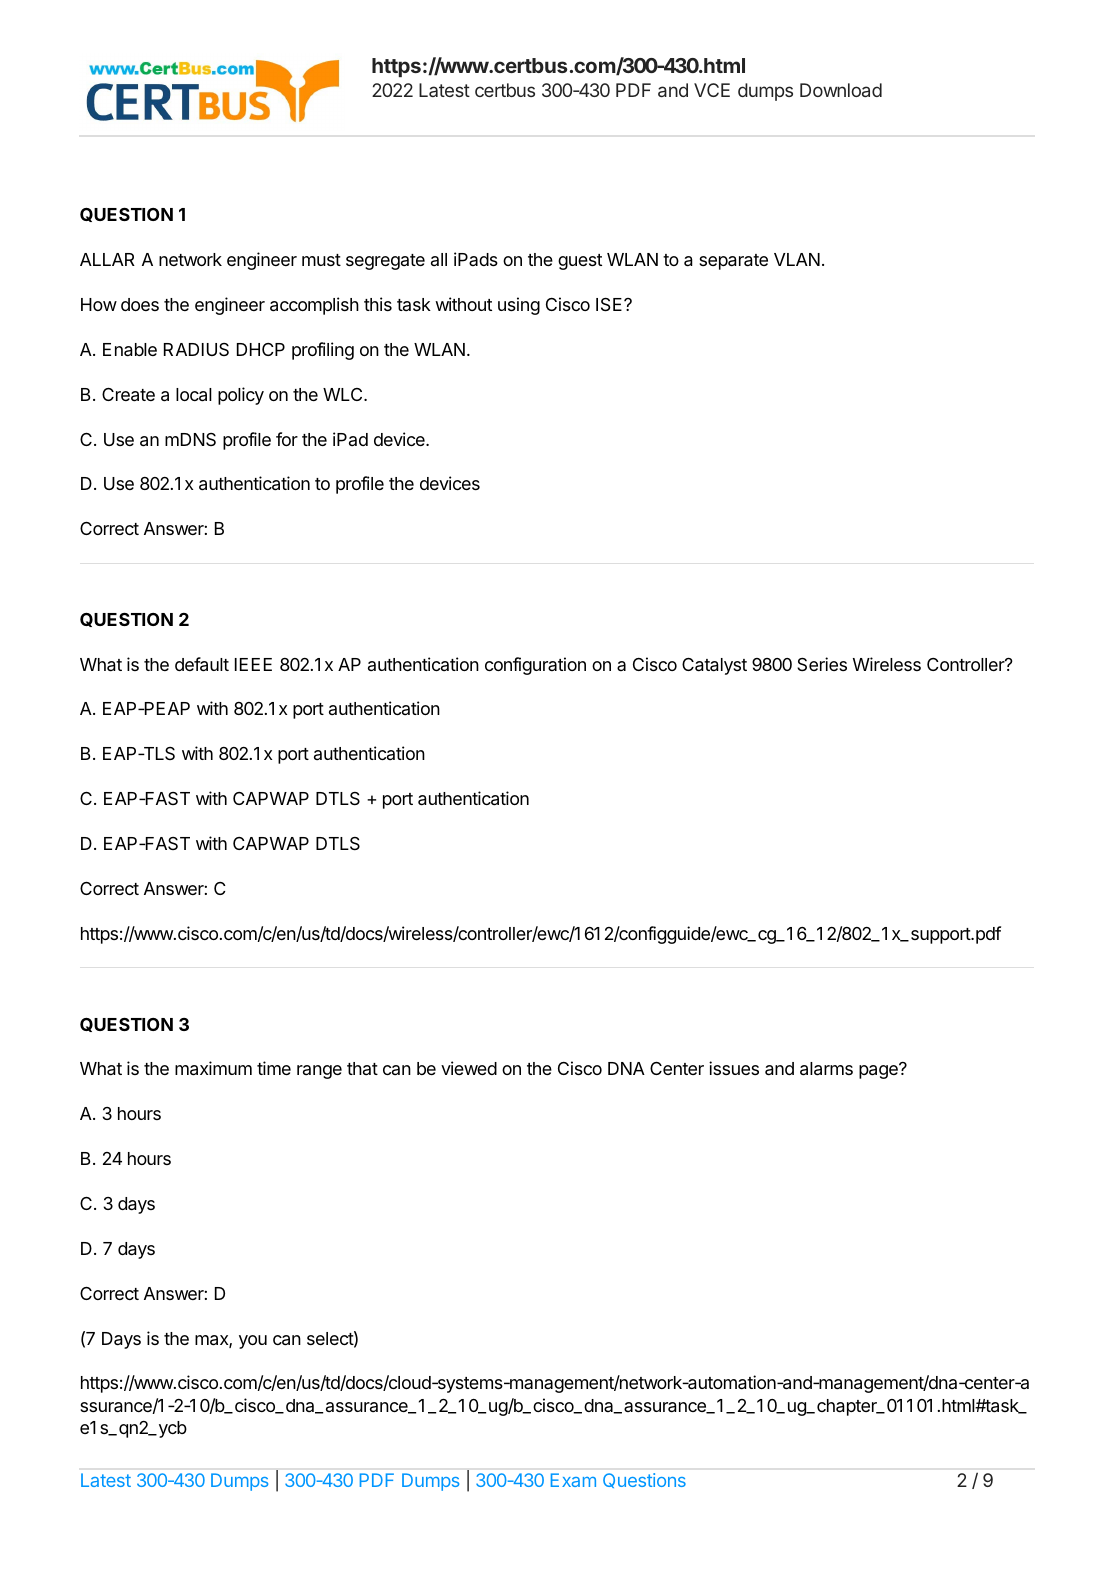 The height and width of the document is (1575, 1114). What do you see at coordinates (253, 1342) in the document?
I see `you` at bounding box center [253, 1342].
